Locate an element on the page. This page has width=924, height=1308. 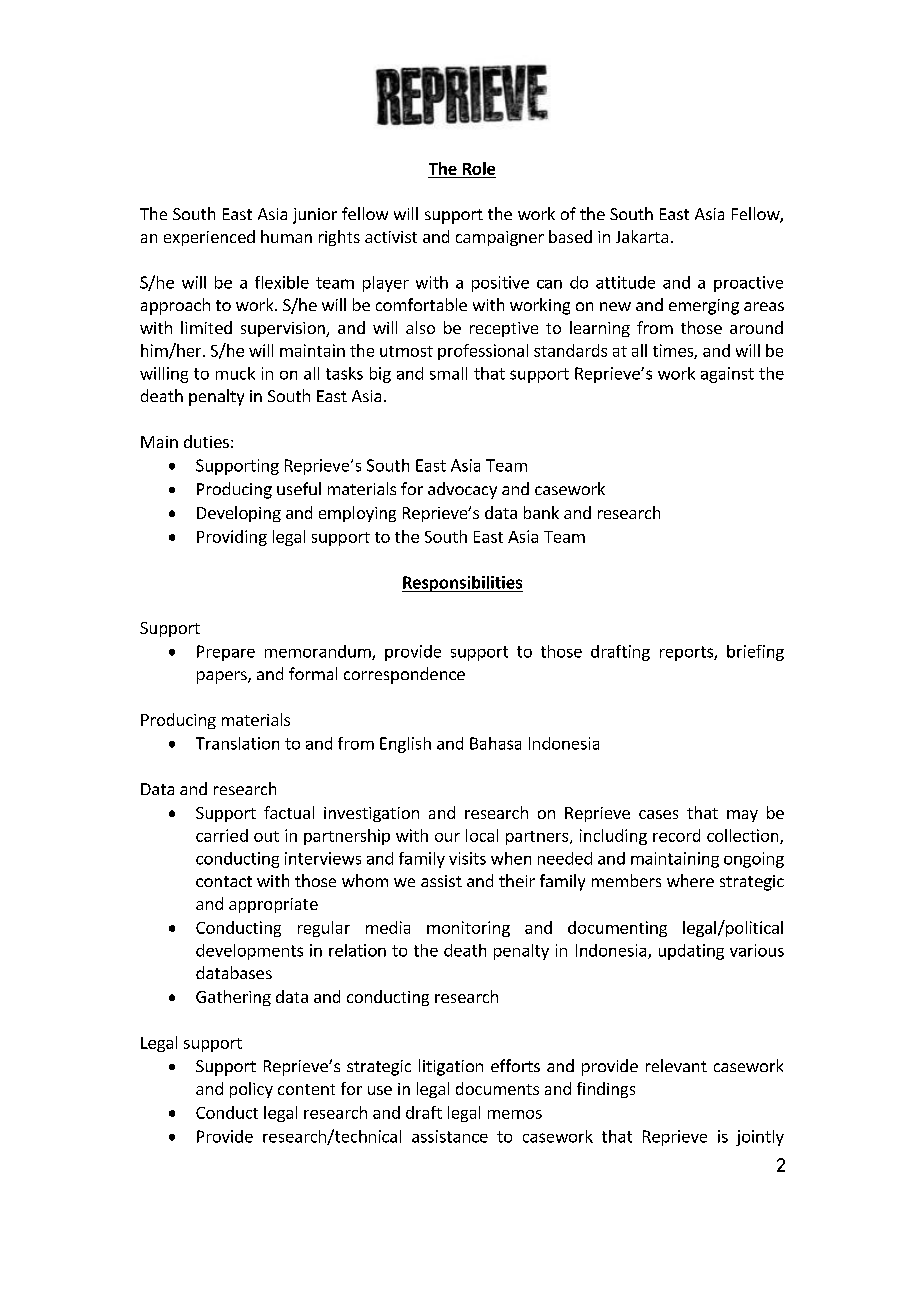
Role is located at coordinates (479, 168).
